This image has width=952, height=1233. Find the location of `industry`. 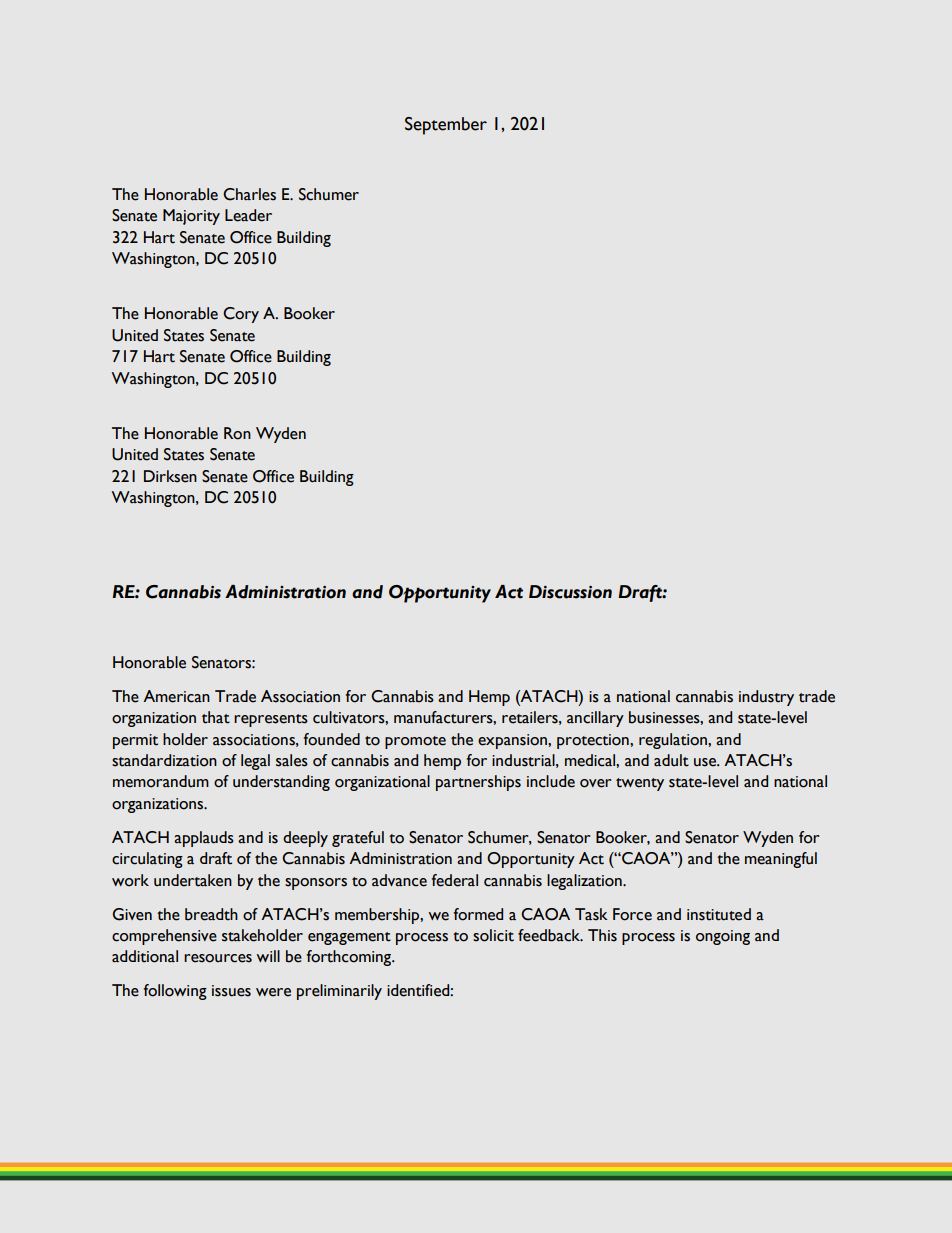

industry is located at coordinates (766, 698).
